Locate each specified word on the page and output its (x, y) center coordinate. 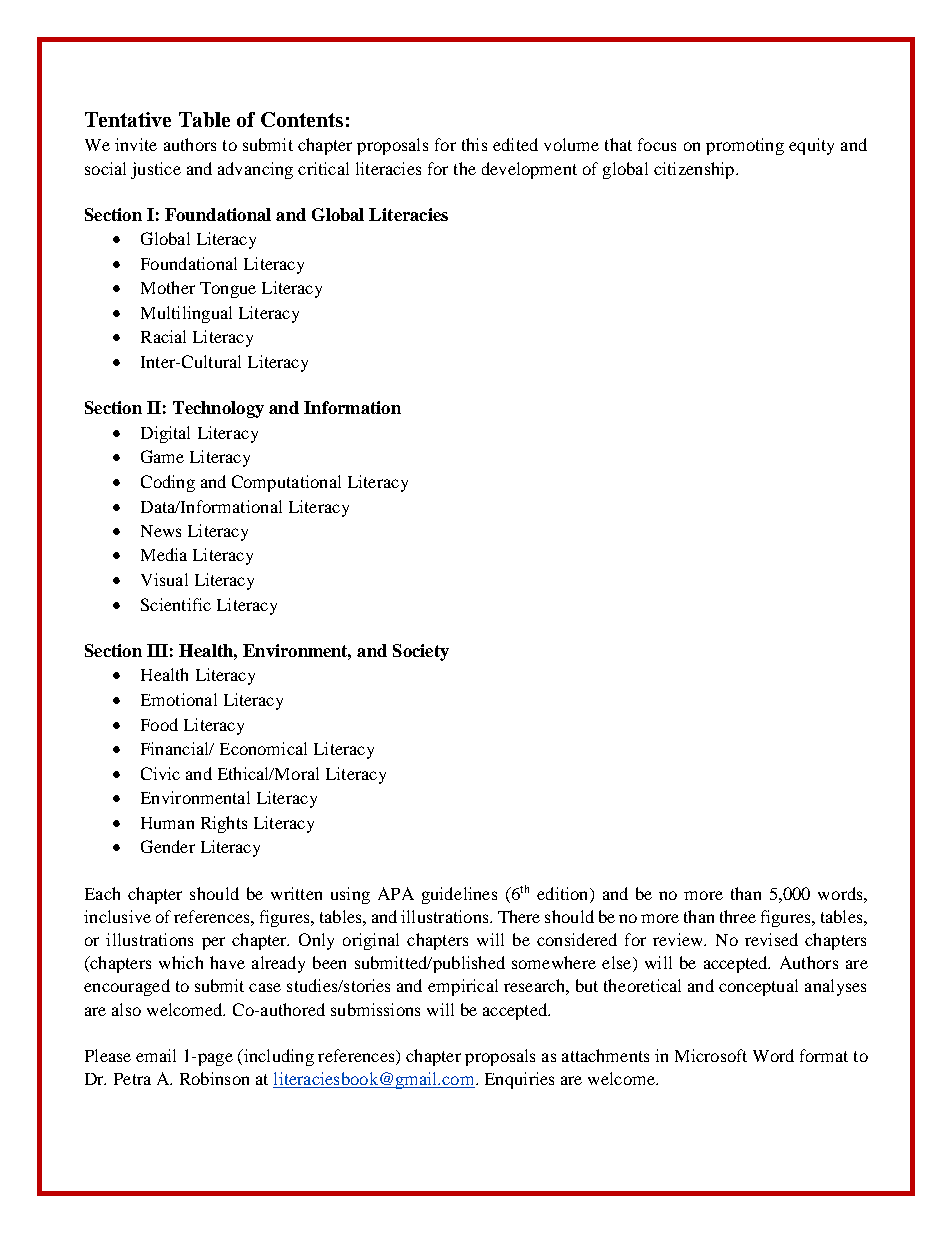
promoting (745, 146)
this (474, 144)
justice (156, 170)
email (156, 1055)
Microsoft (711, 1055)
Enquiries (519, 1080)
